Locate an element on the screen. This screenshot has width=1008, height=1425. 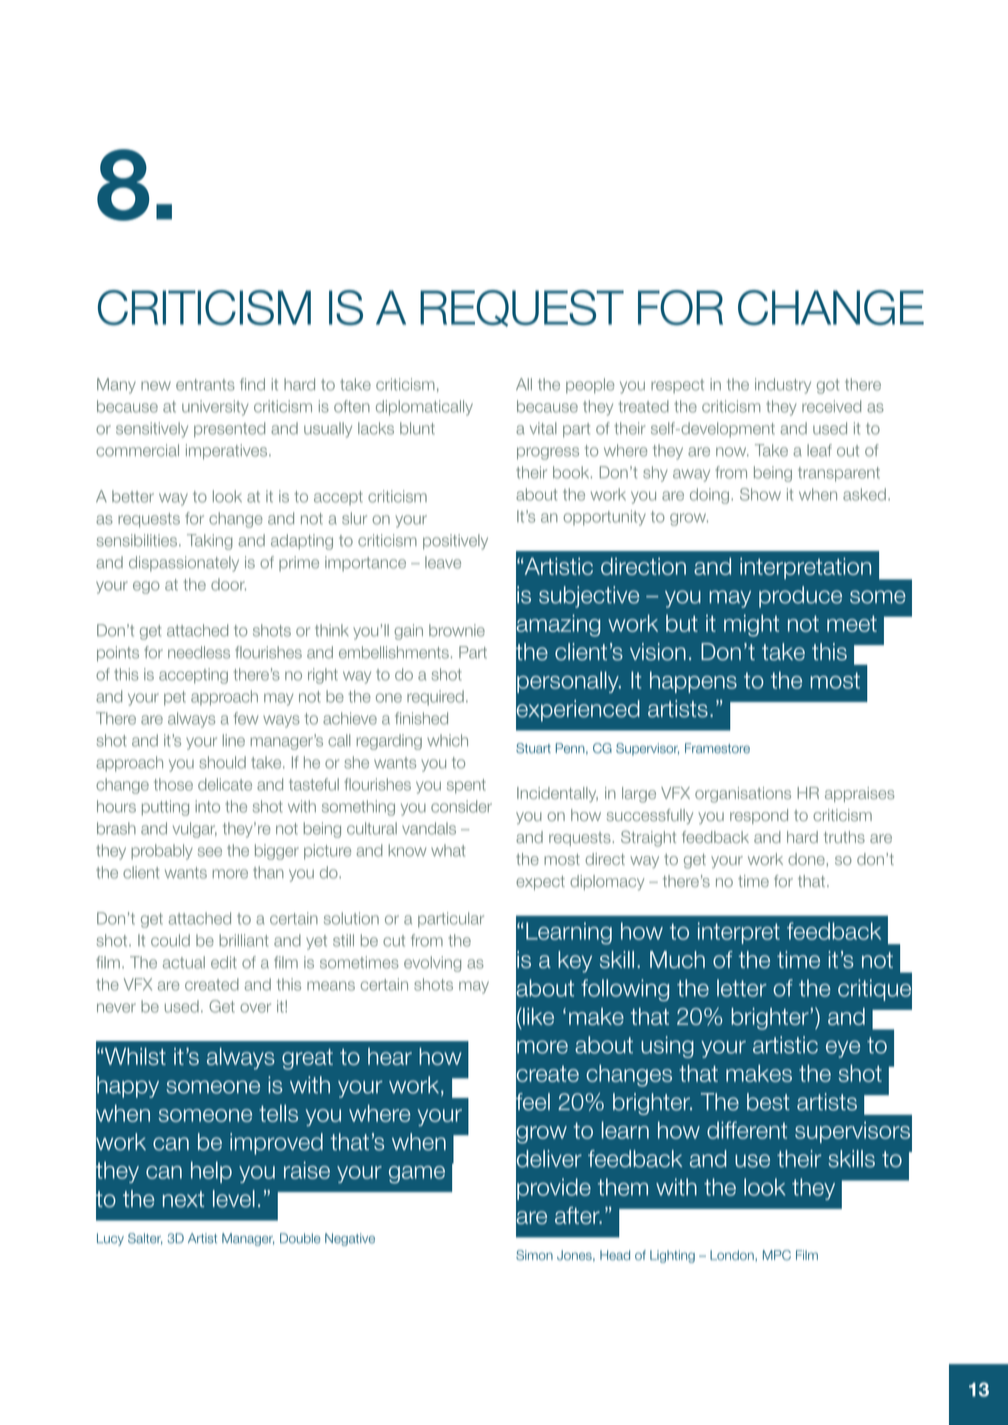
brownie is located at coordinates (457, 630).
